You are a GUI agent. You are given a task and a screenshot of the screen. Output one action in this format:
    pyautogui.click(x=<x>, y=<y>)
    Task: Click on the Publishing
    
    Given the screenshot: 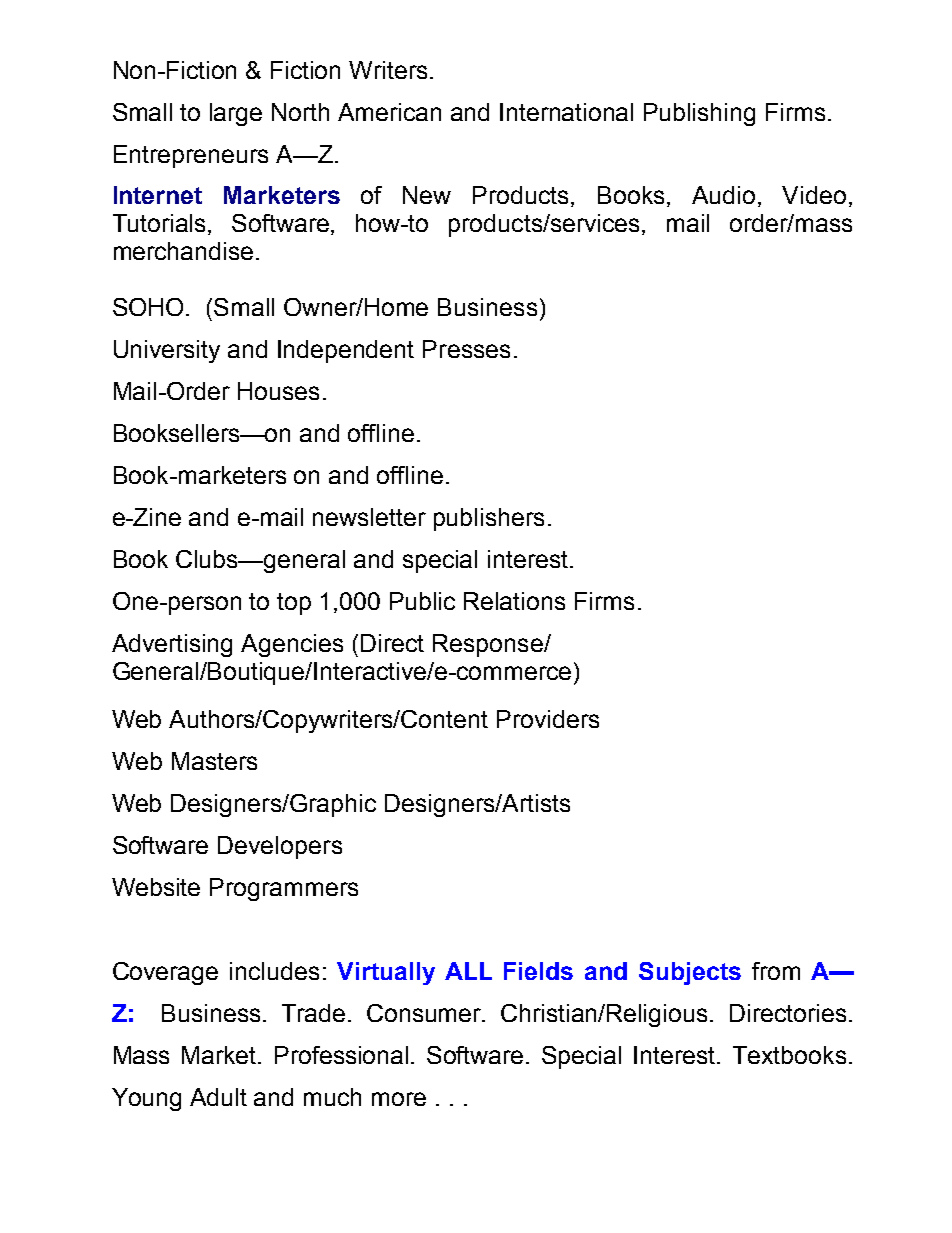 What is the action you would take?
    pyautogui.click(x=699, y=114)
